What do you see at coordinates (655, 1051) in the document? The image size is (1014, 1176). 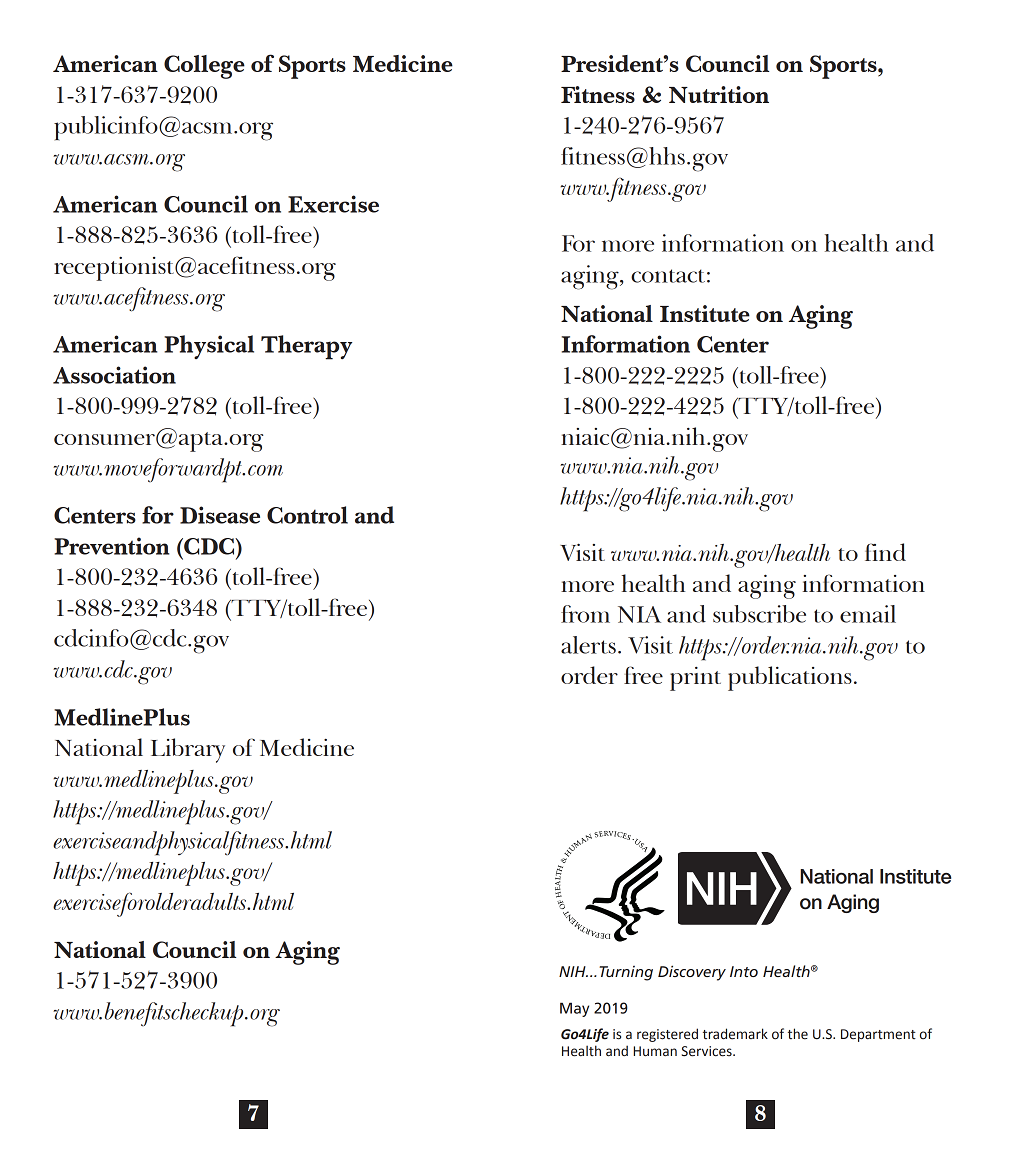 I see `Human` at bounding box center [655, 1051].
